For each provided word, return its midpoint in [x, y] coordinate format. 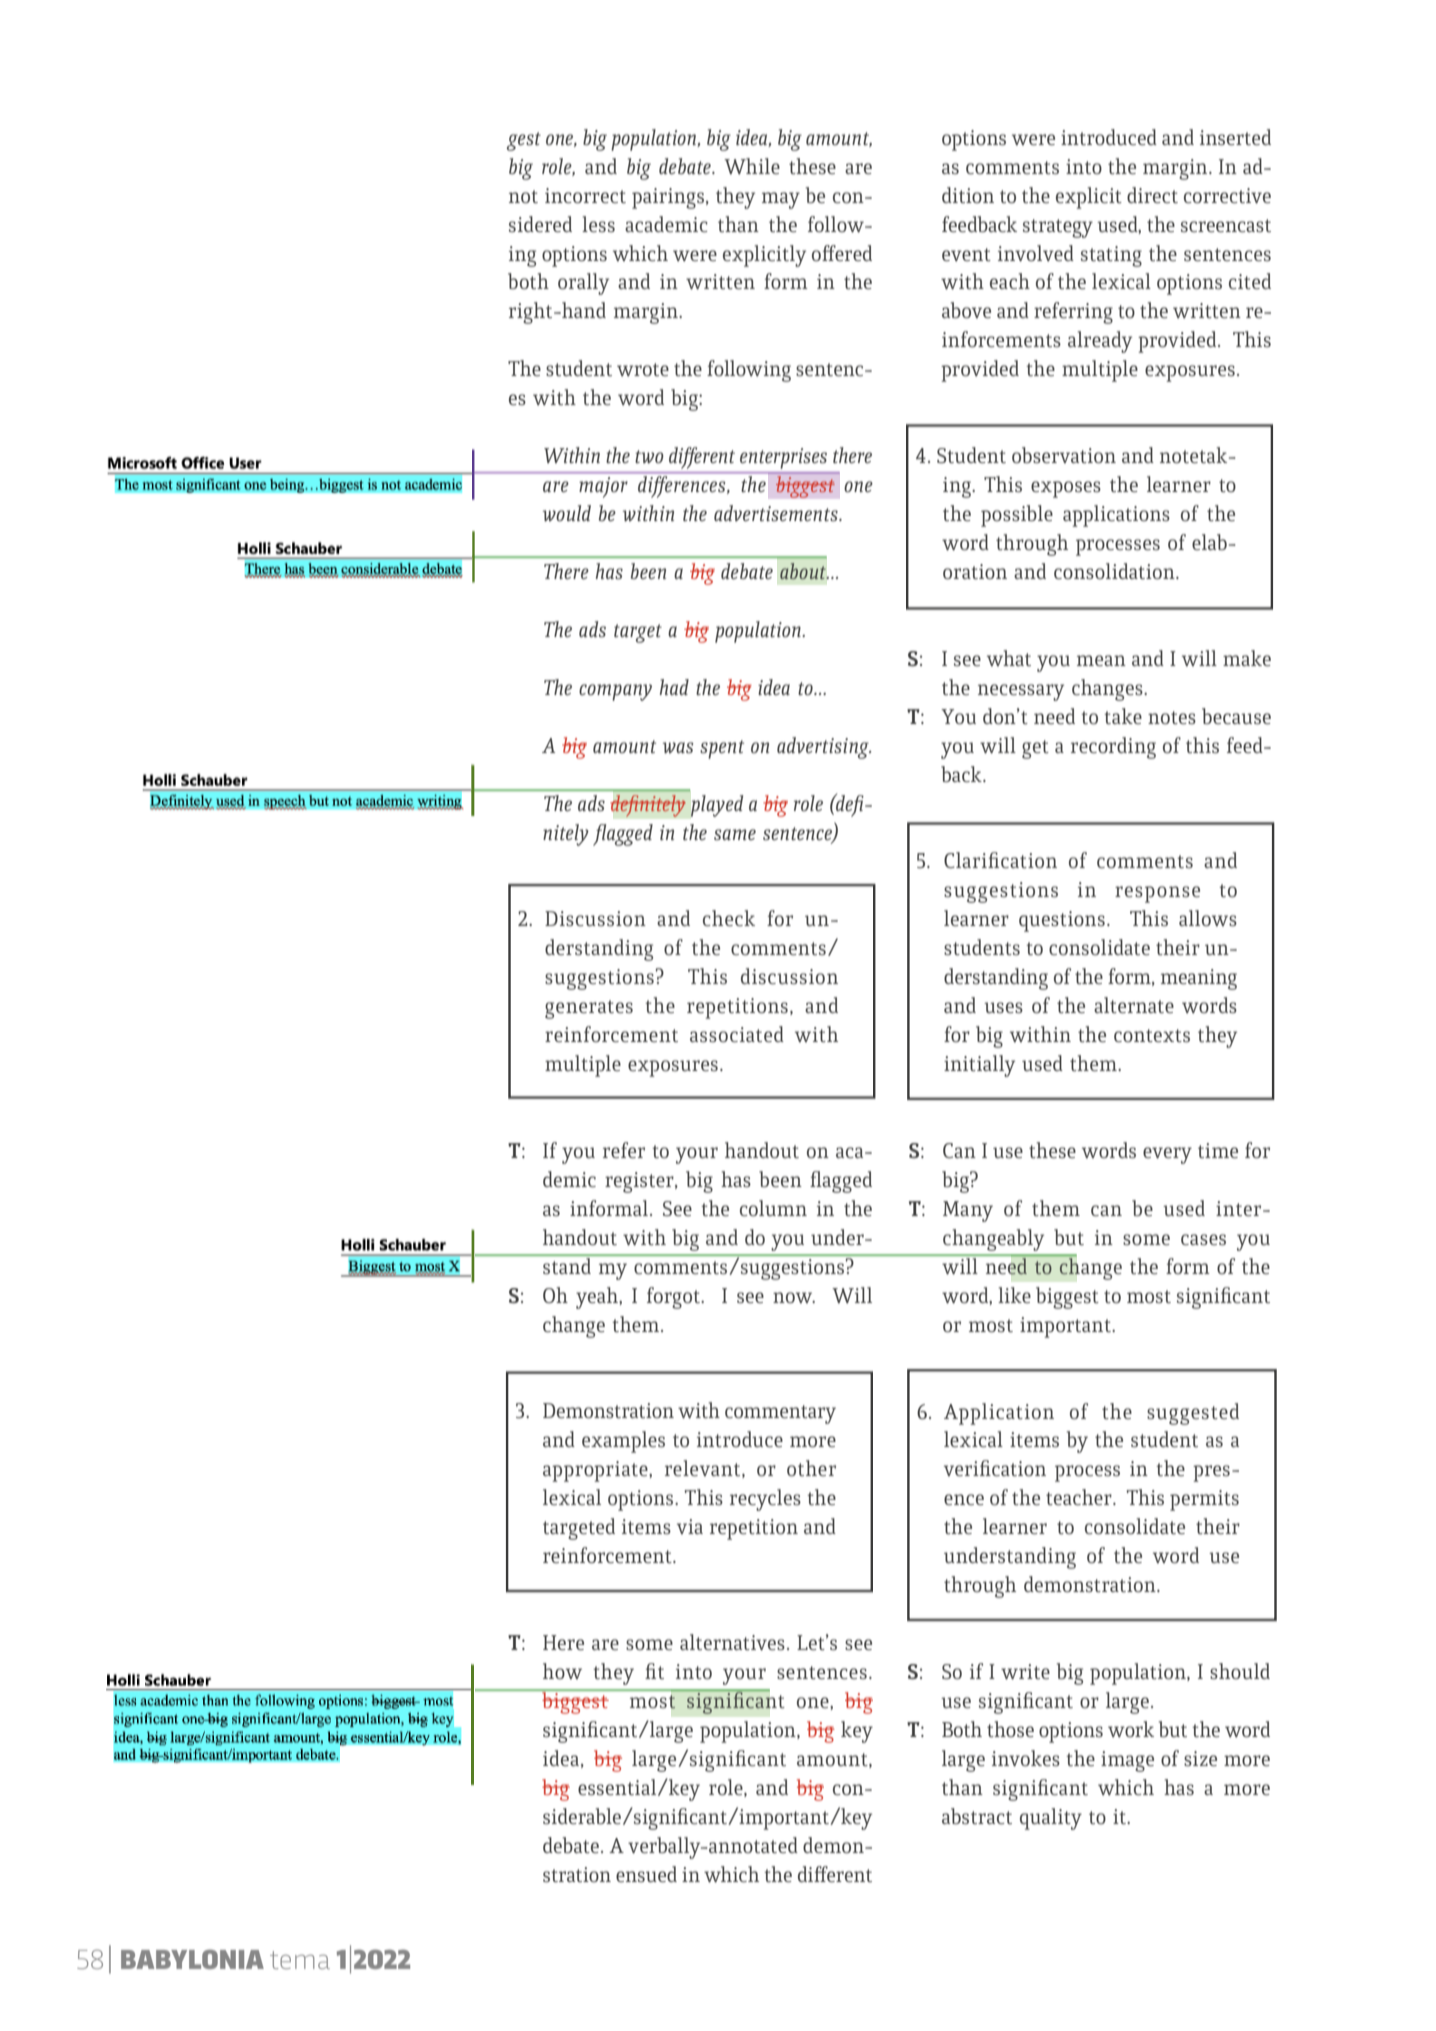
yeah [598, 1298]
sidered [540, 224]
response [1157, 894]
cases [1203, 1239]
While [752, 166]
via [690, 1526]
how [562, 1671]
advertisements [777, 513]
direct [1152, 195]
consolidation [1115, 571]
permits [1204, 1500]
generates [589, 1009]
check [729, 918]
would [567, 513]
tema [300, 1960]
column [773, 1208]
